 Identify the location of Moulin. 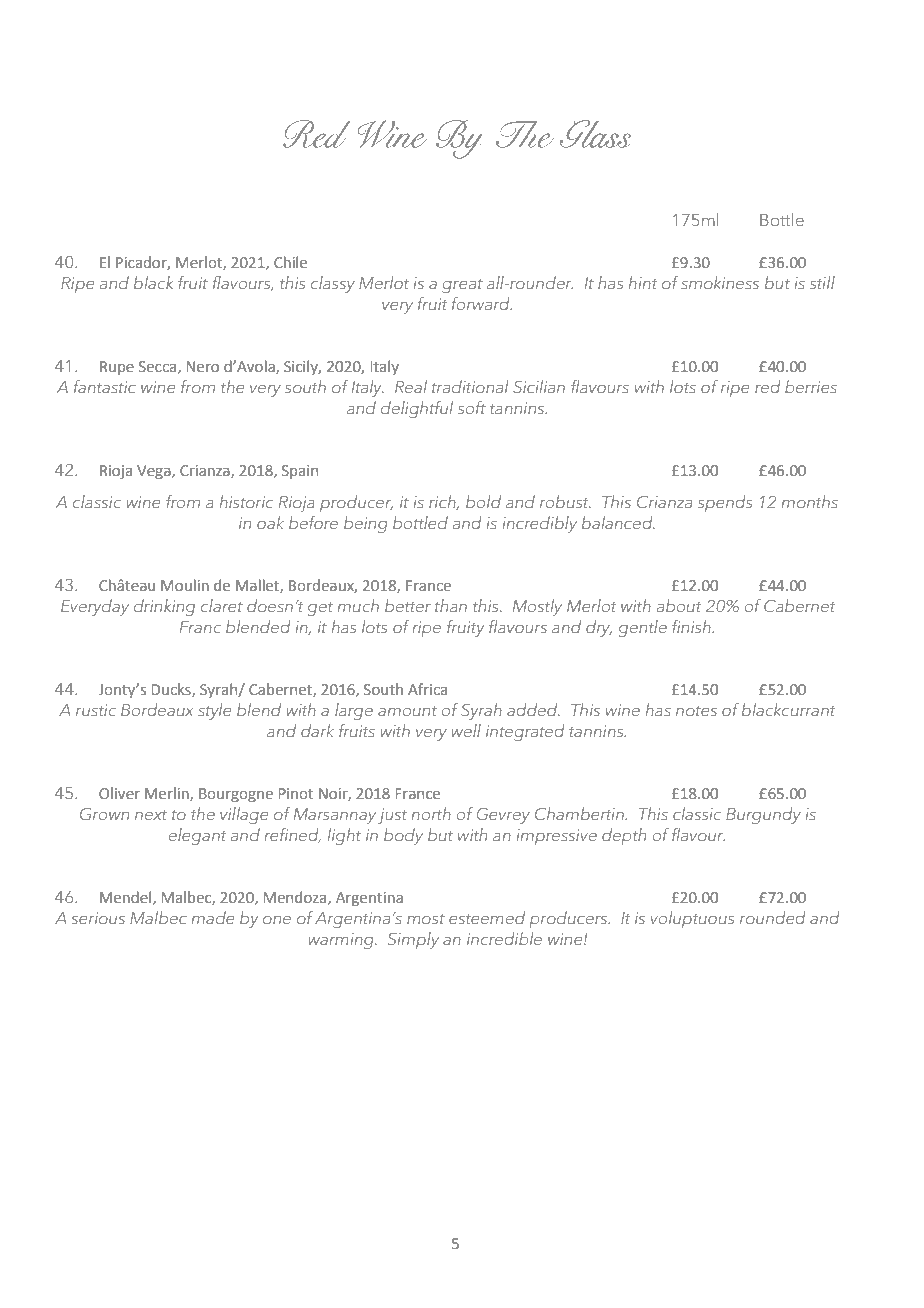
(185, 585).
